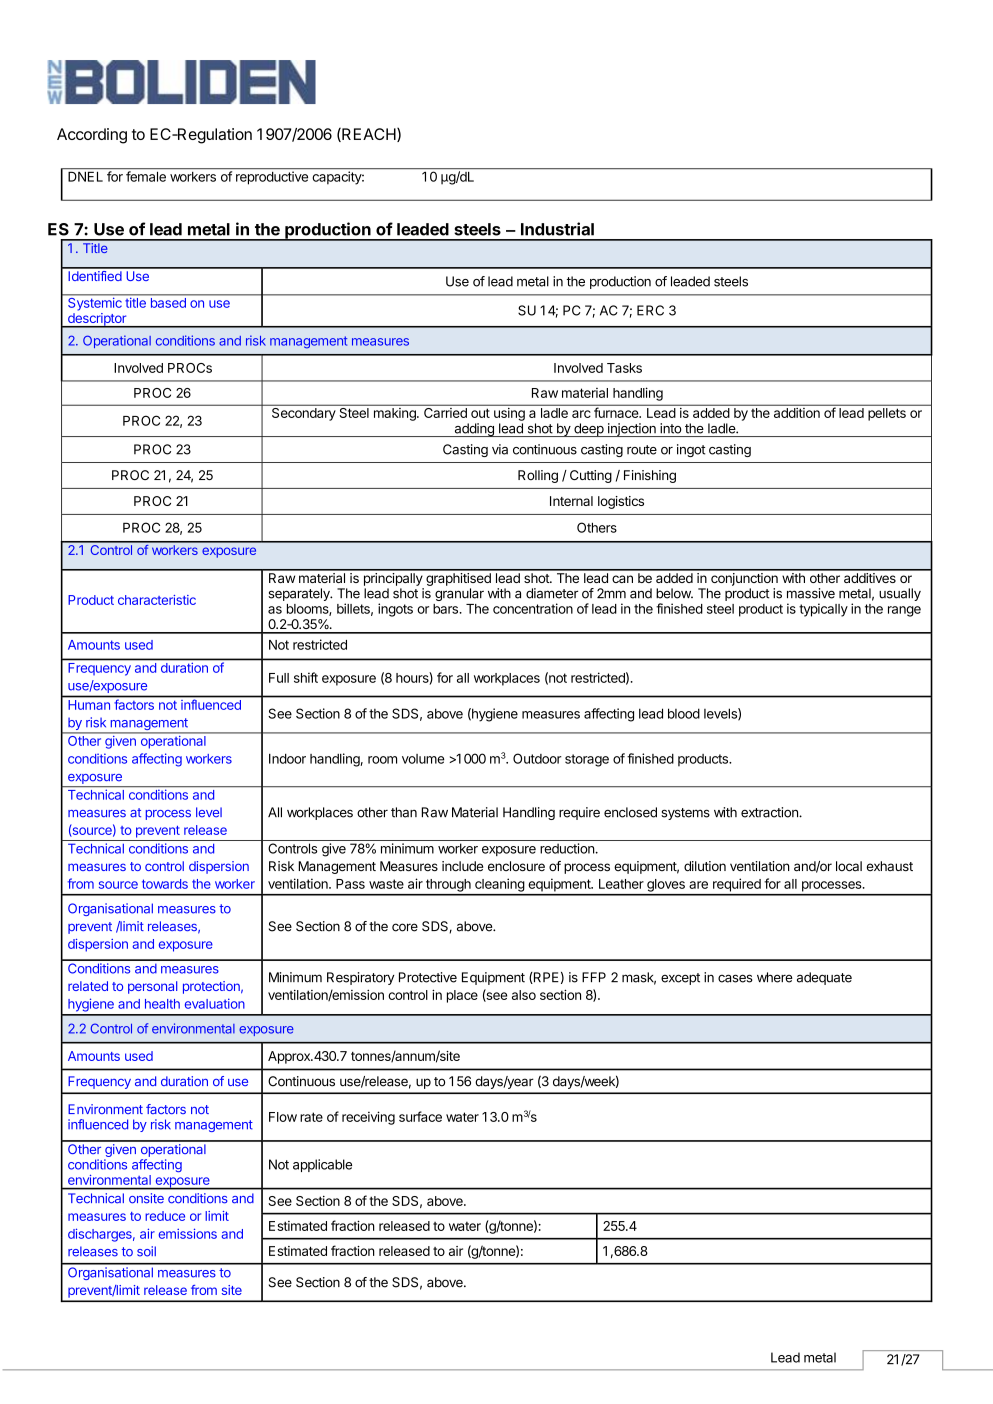 This page has height=1404, width=993. I want to click on Outdoor, so click(537, 758).
